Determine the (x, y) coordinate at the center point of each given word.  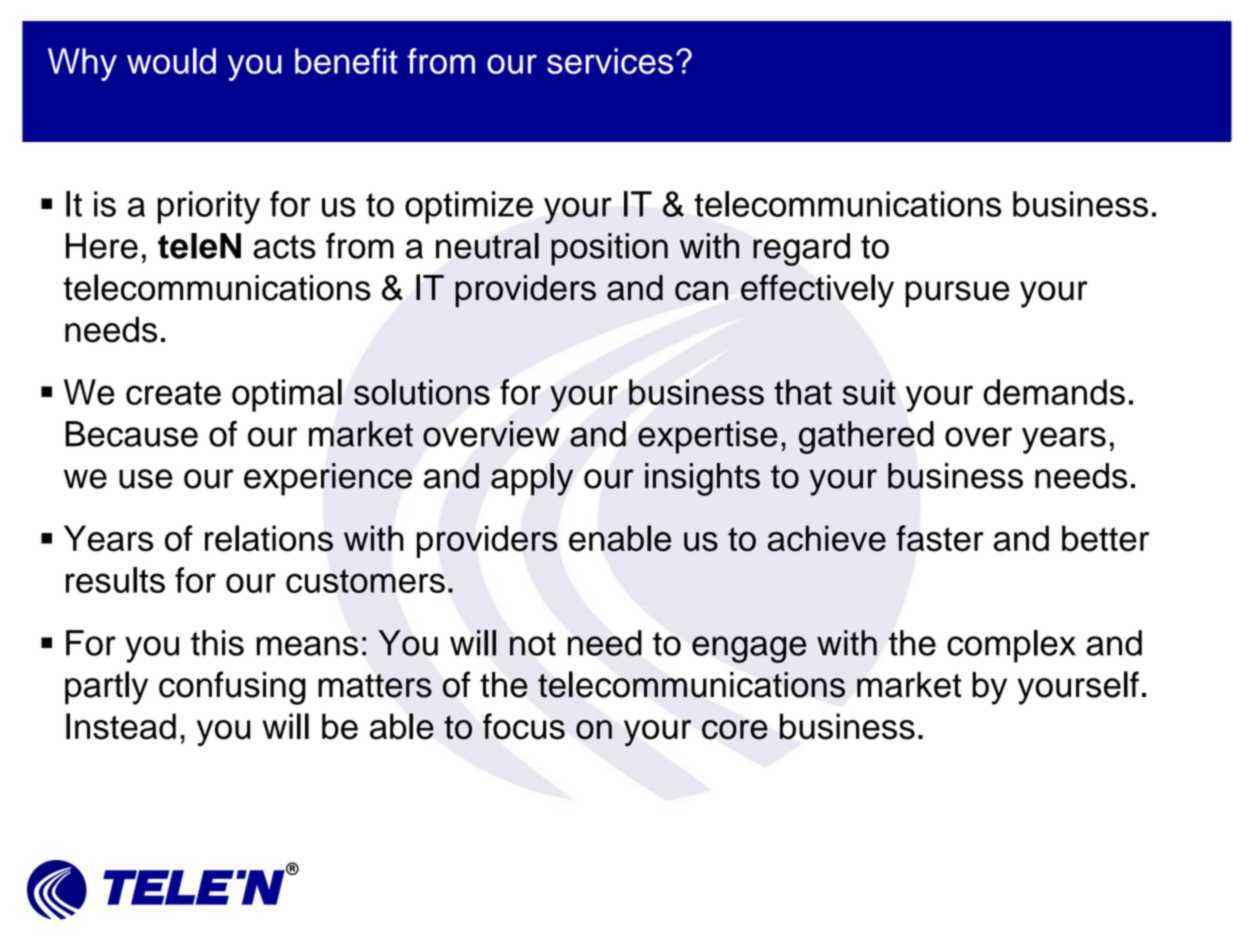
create (173, 393)
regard (801, 249)
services (610, 61)
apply (532, 479)
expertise (708, 437)
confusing (232, 688)
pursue (957, 294)
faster (940, 538)
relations (269, 538)
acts (284, 247)
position (609, 249)
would (171, 61)
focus (524, 726)
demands (1054, 392)
